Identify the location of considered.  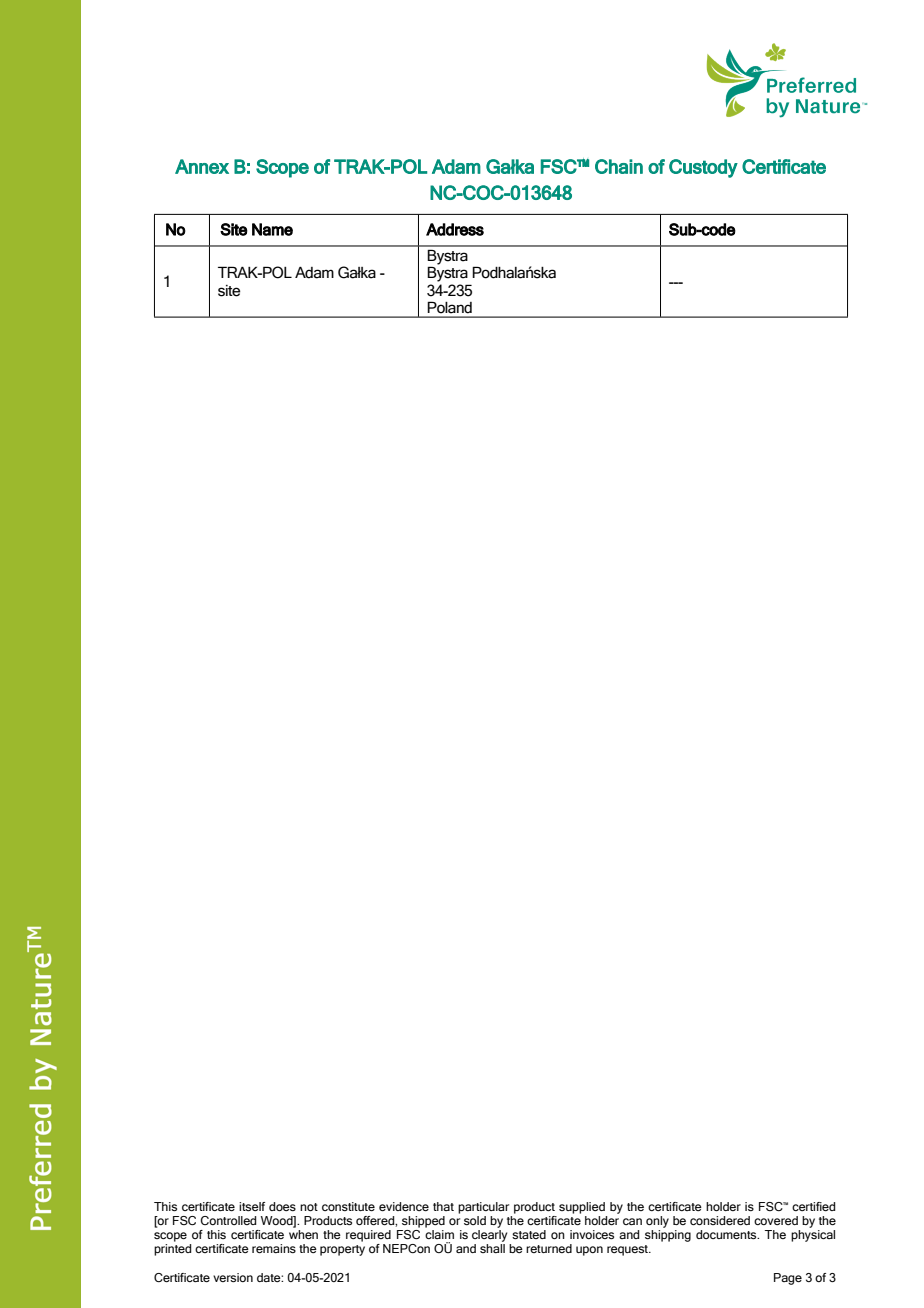
(720, 1220).
